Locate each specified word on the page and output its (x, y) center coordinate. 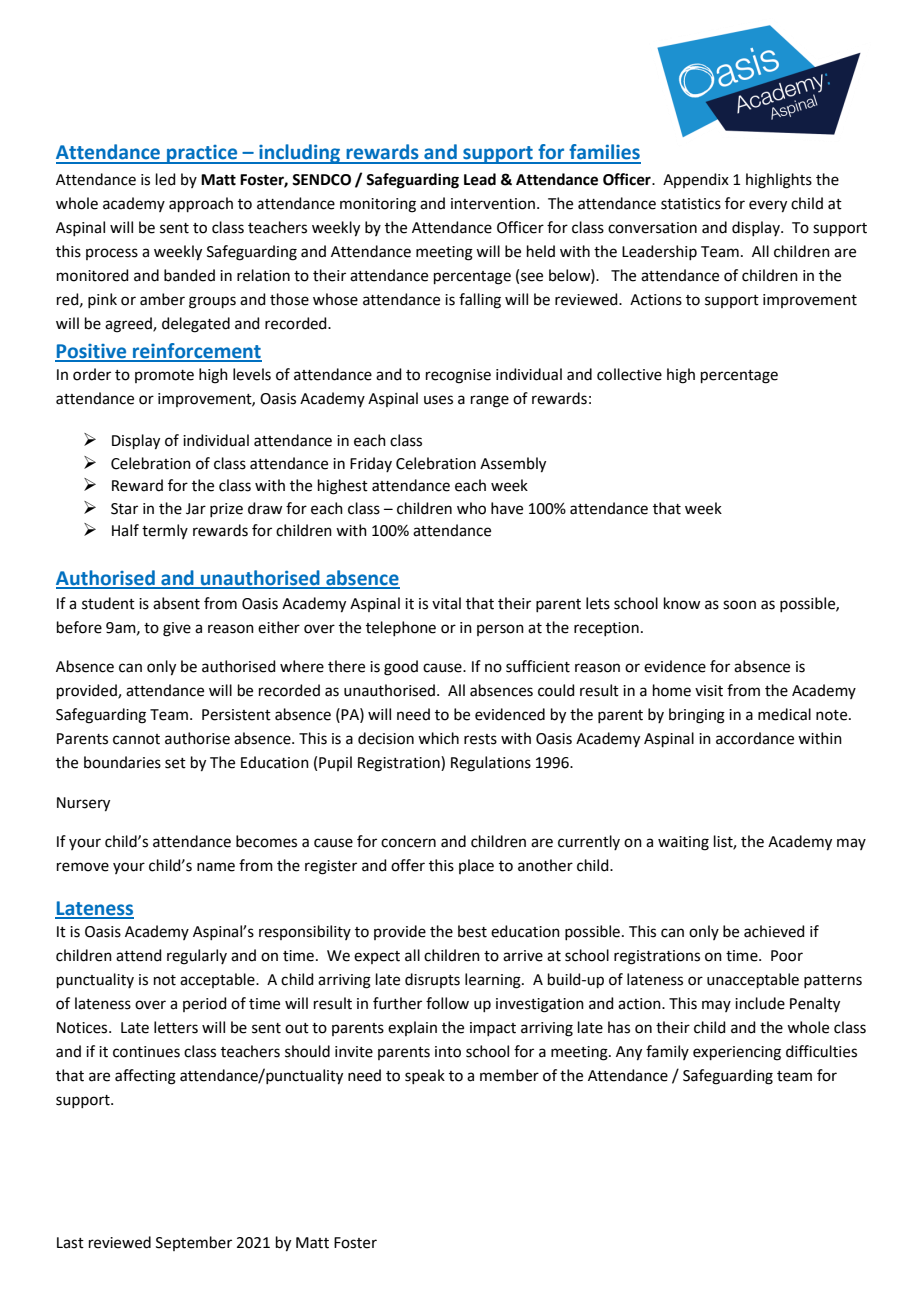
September (194, 1243)
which (438, 738)
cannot (136, 739)
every (768, 206)
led (166, 179)
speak (425, 1076)
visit (709, 691)
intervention (493, 204)
